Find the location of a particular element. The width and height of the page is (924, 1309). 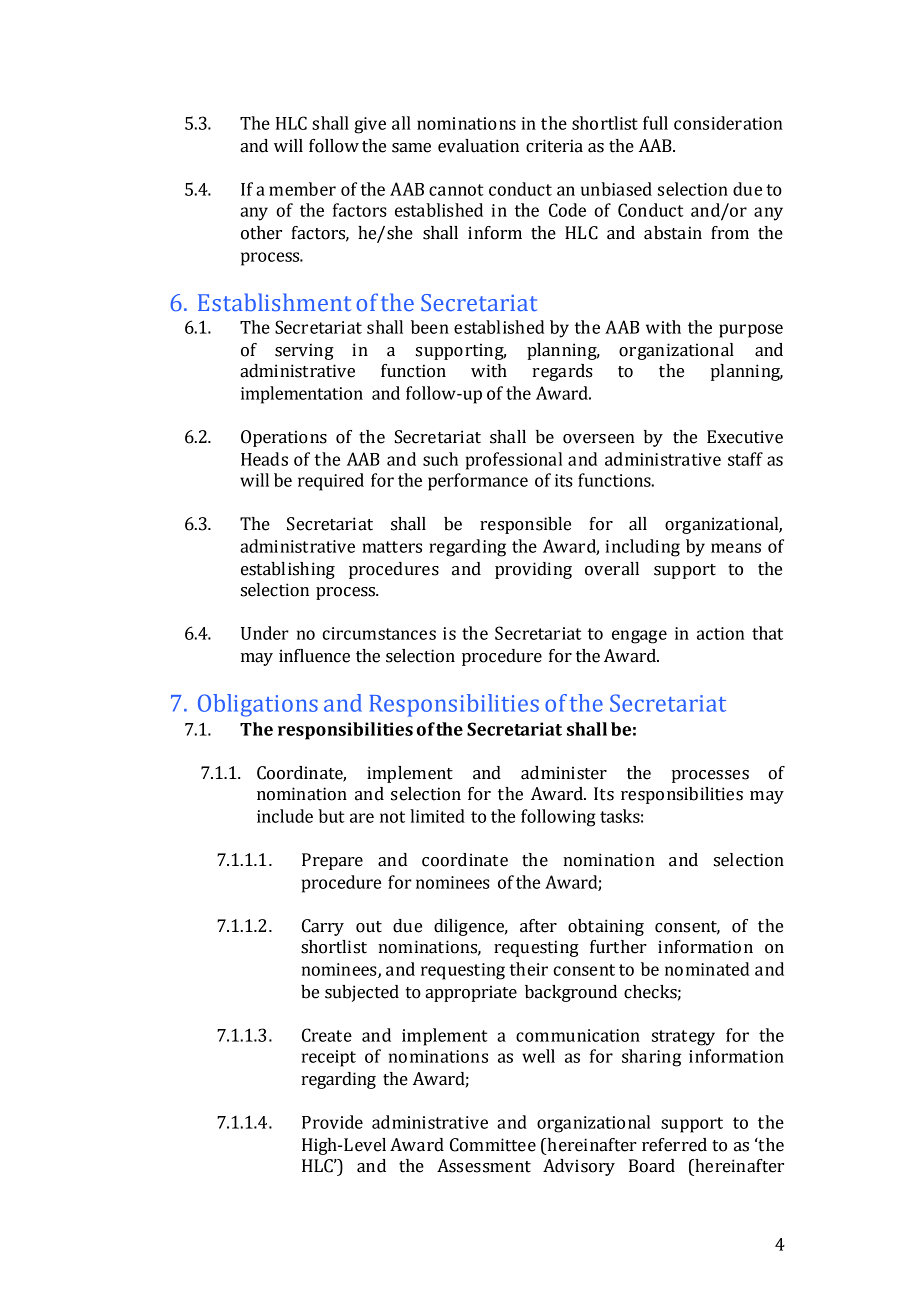

professional is located at coordinates (514, 461).
